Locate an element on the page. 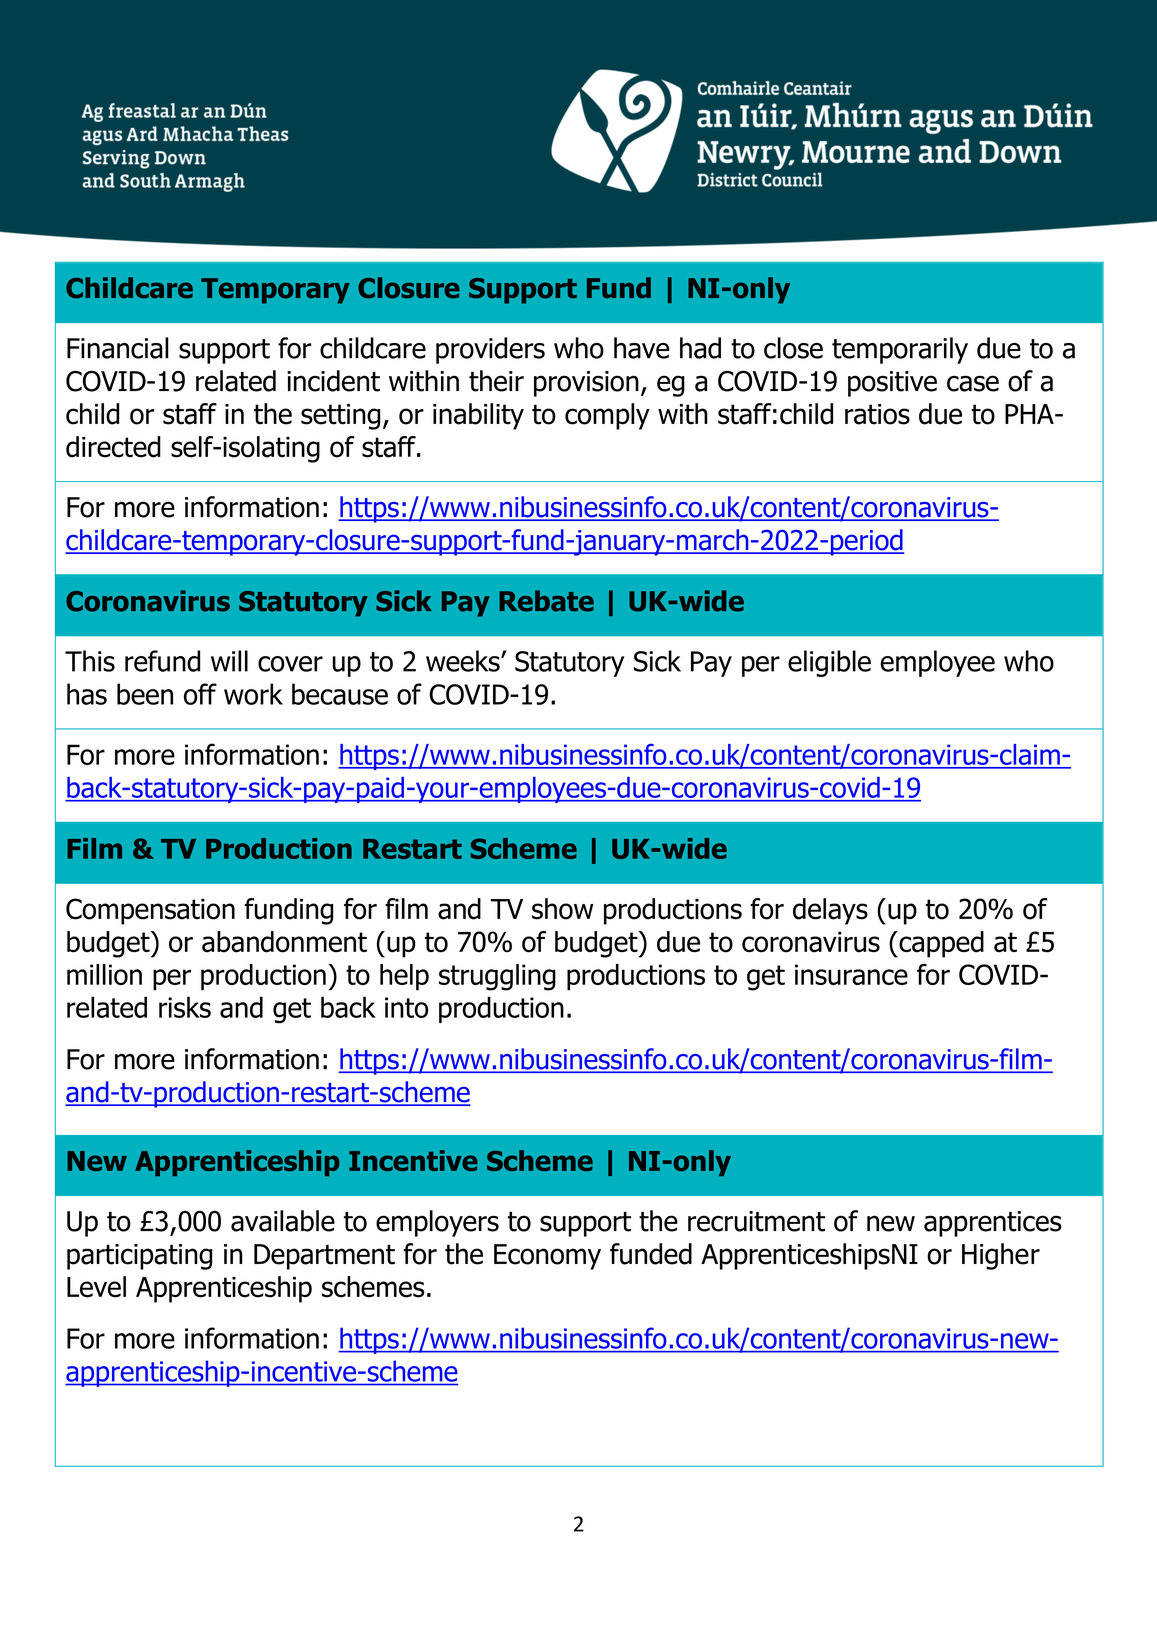 The image size is (1157, 1635). Higher is located at coordinates (1001, 1256).
